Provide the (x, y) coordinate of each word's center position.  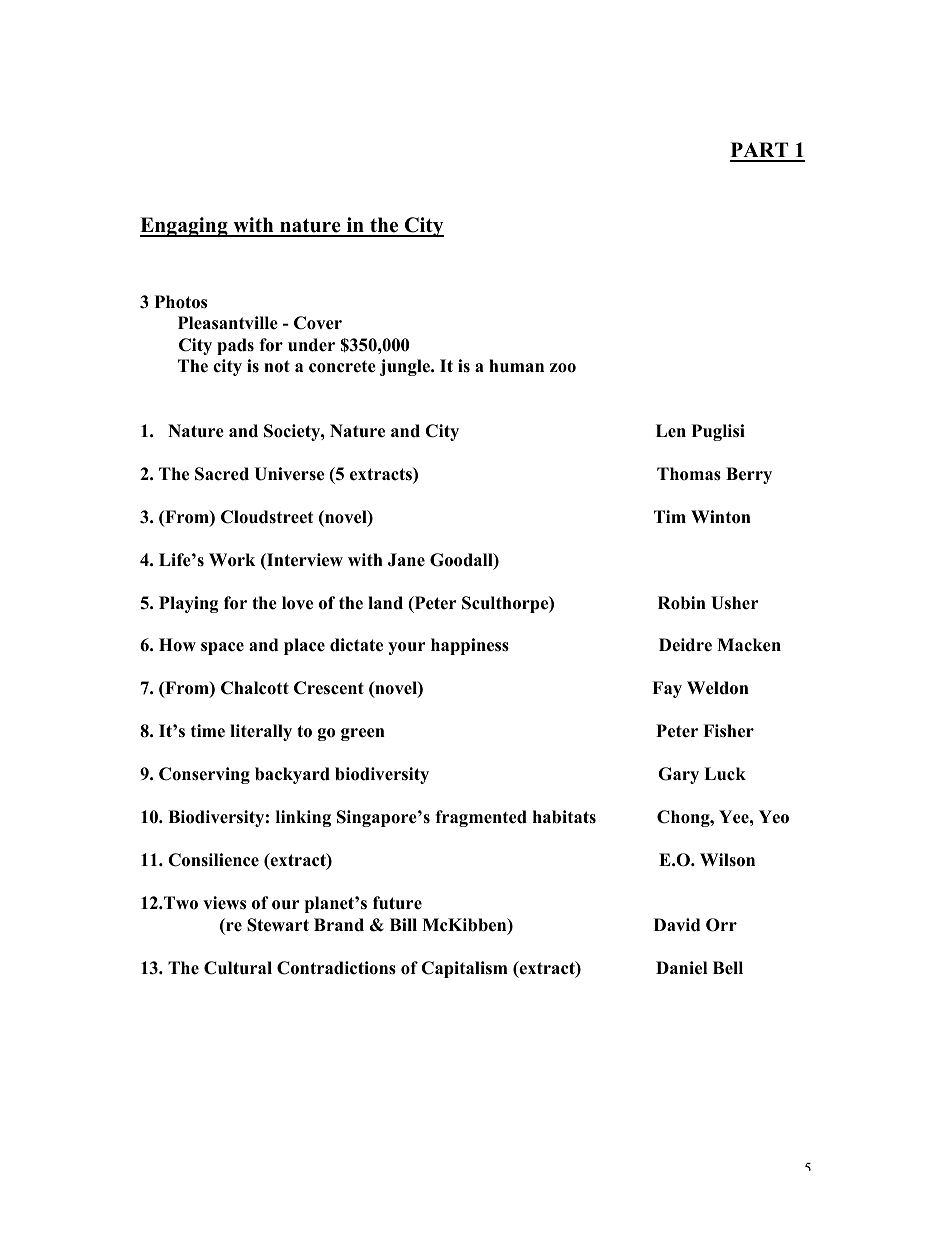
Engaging (185, 227)
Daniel (681, 968)
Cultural (238, 968)
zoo (563, 368)
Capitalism (464, 969)
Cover (318, 323)
